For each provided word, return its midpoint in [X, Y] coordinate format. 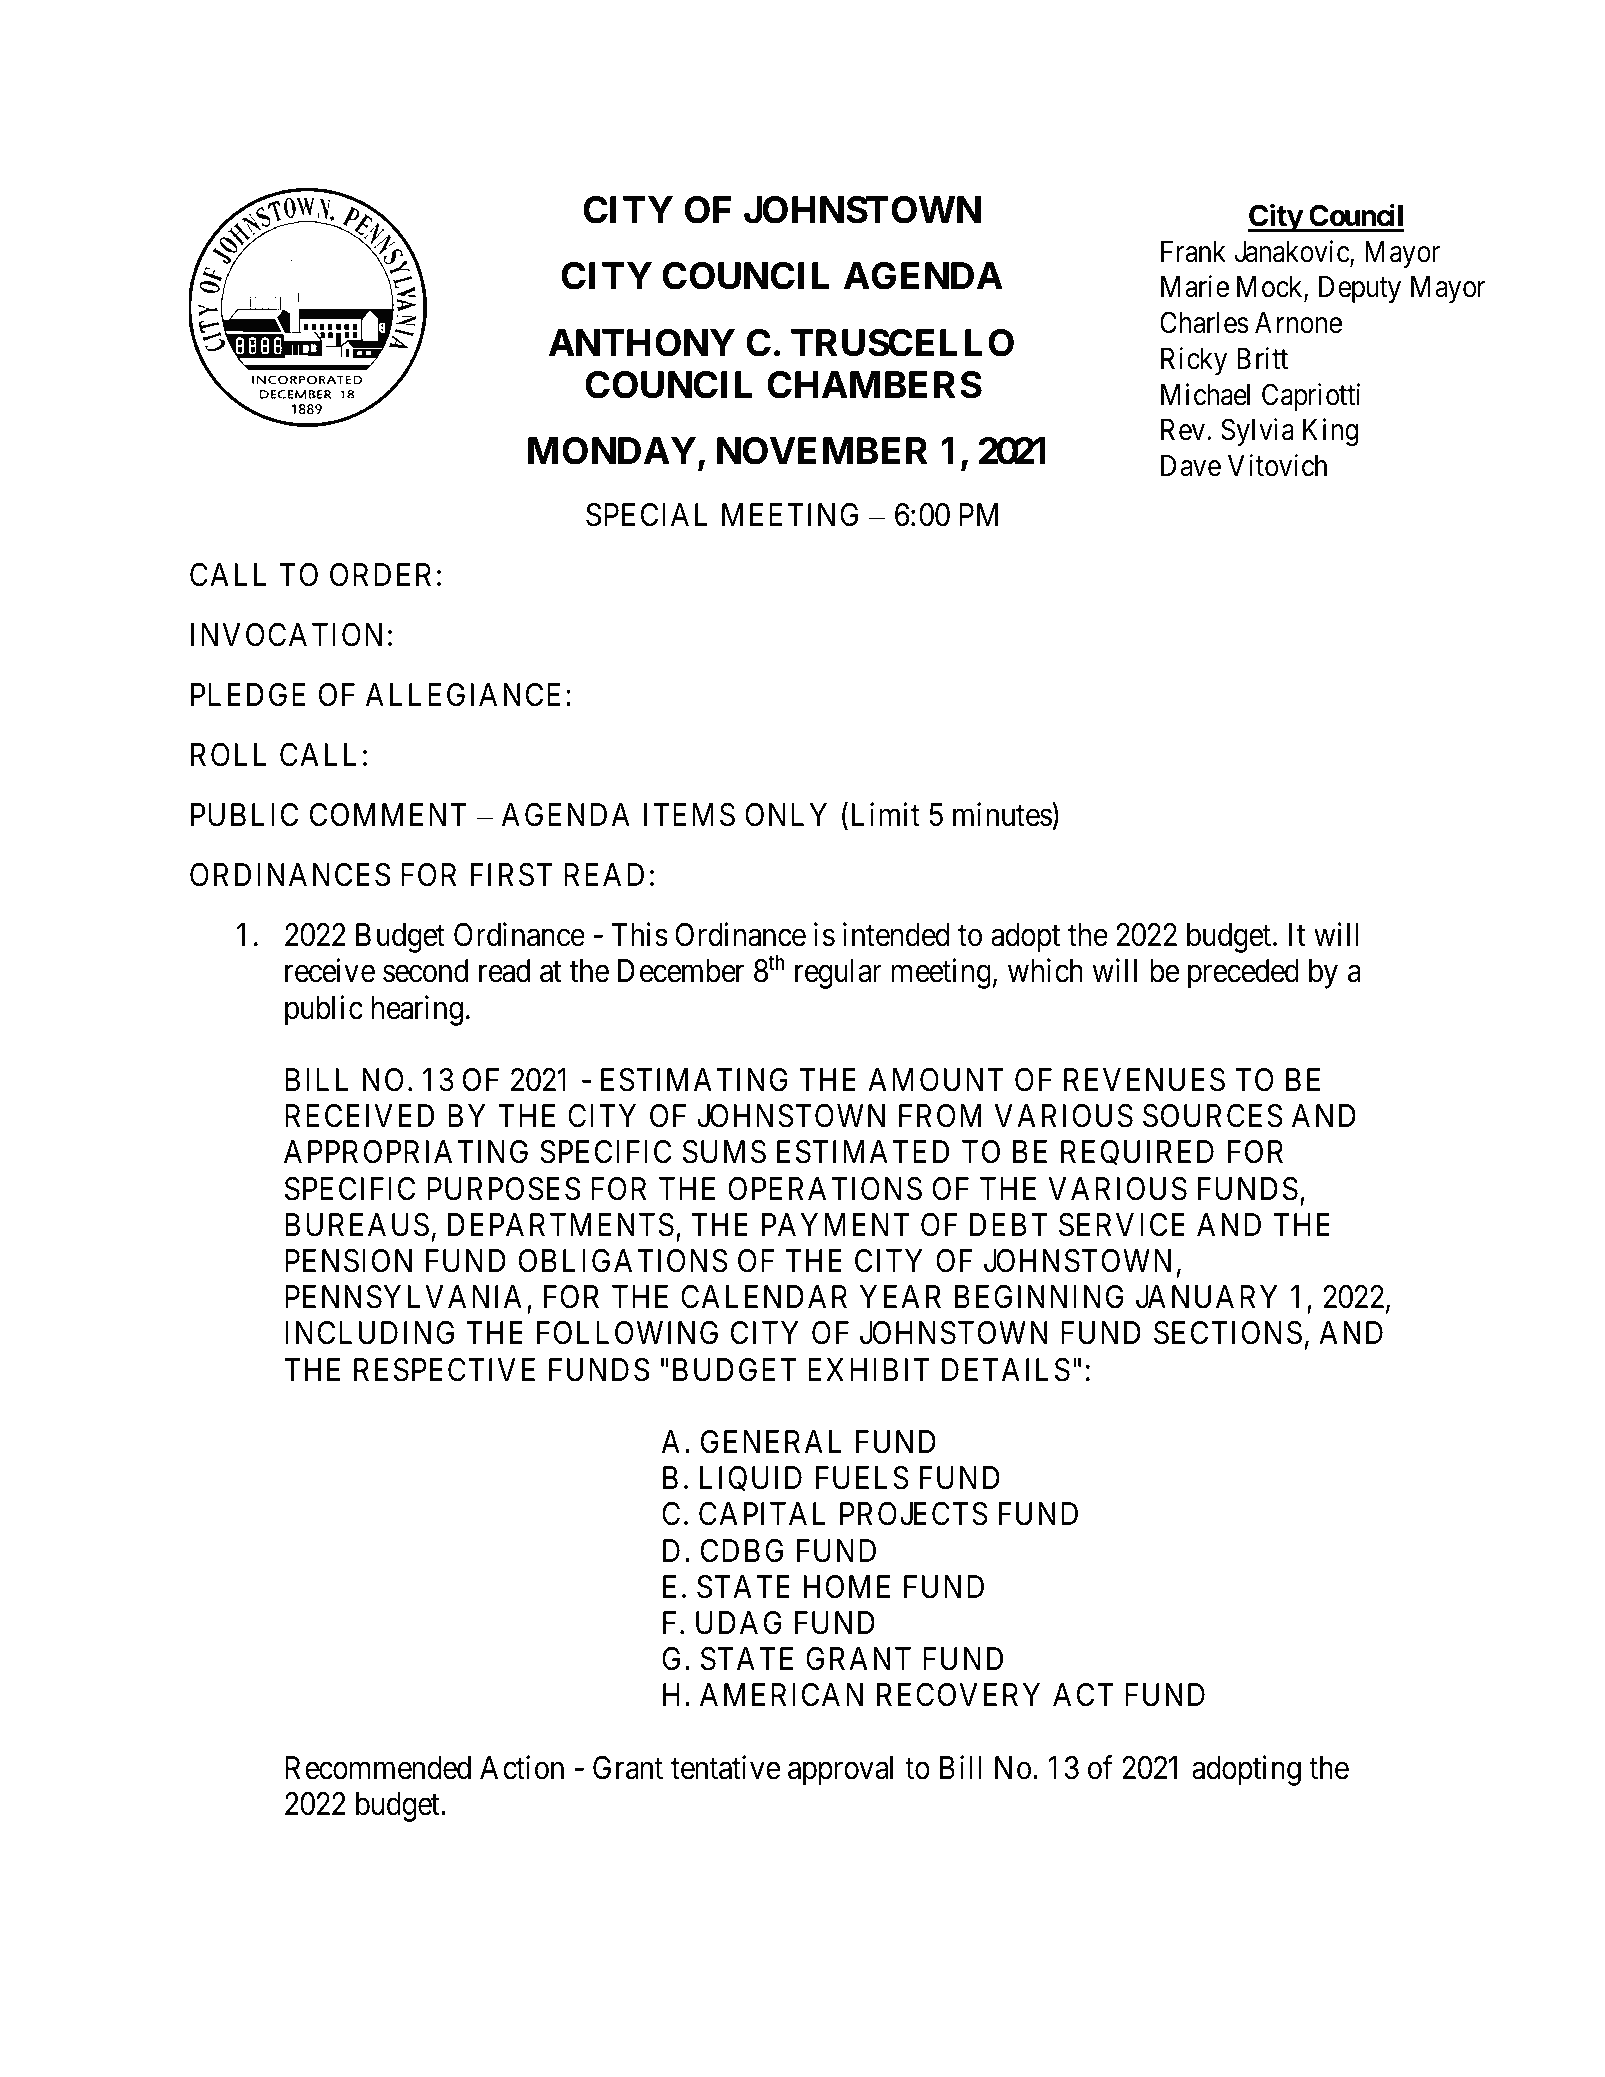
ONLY [786, 815]
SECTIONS [1228, 1333]
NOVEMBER [822, 451]
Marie [1195, 287]
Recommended [378, 1768]
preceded [1243, 974]
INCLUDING [369, 1333]
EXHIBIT [869, 1369]
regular [838, 974]
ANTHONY [642, 343]
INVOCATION [286, 635]
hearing [417, 1010]
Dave [1191, 466]
